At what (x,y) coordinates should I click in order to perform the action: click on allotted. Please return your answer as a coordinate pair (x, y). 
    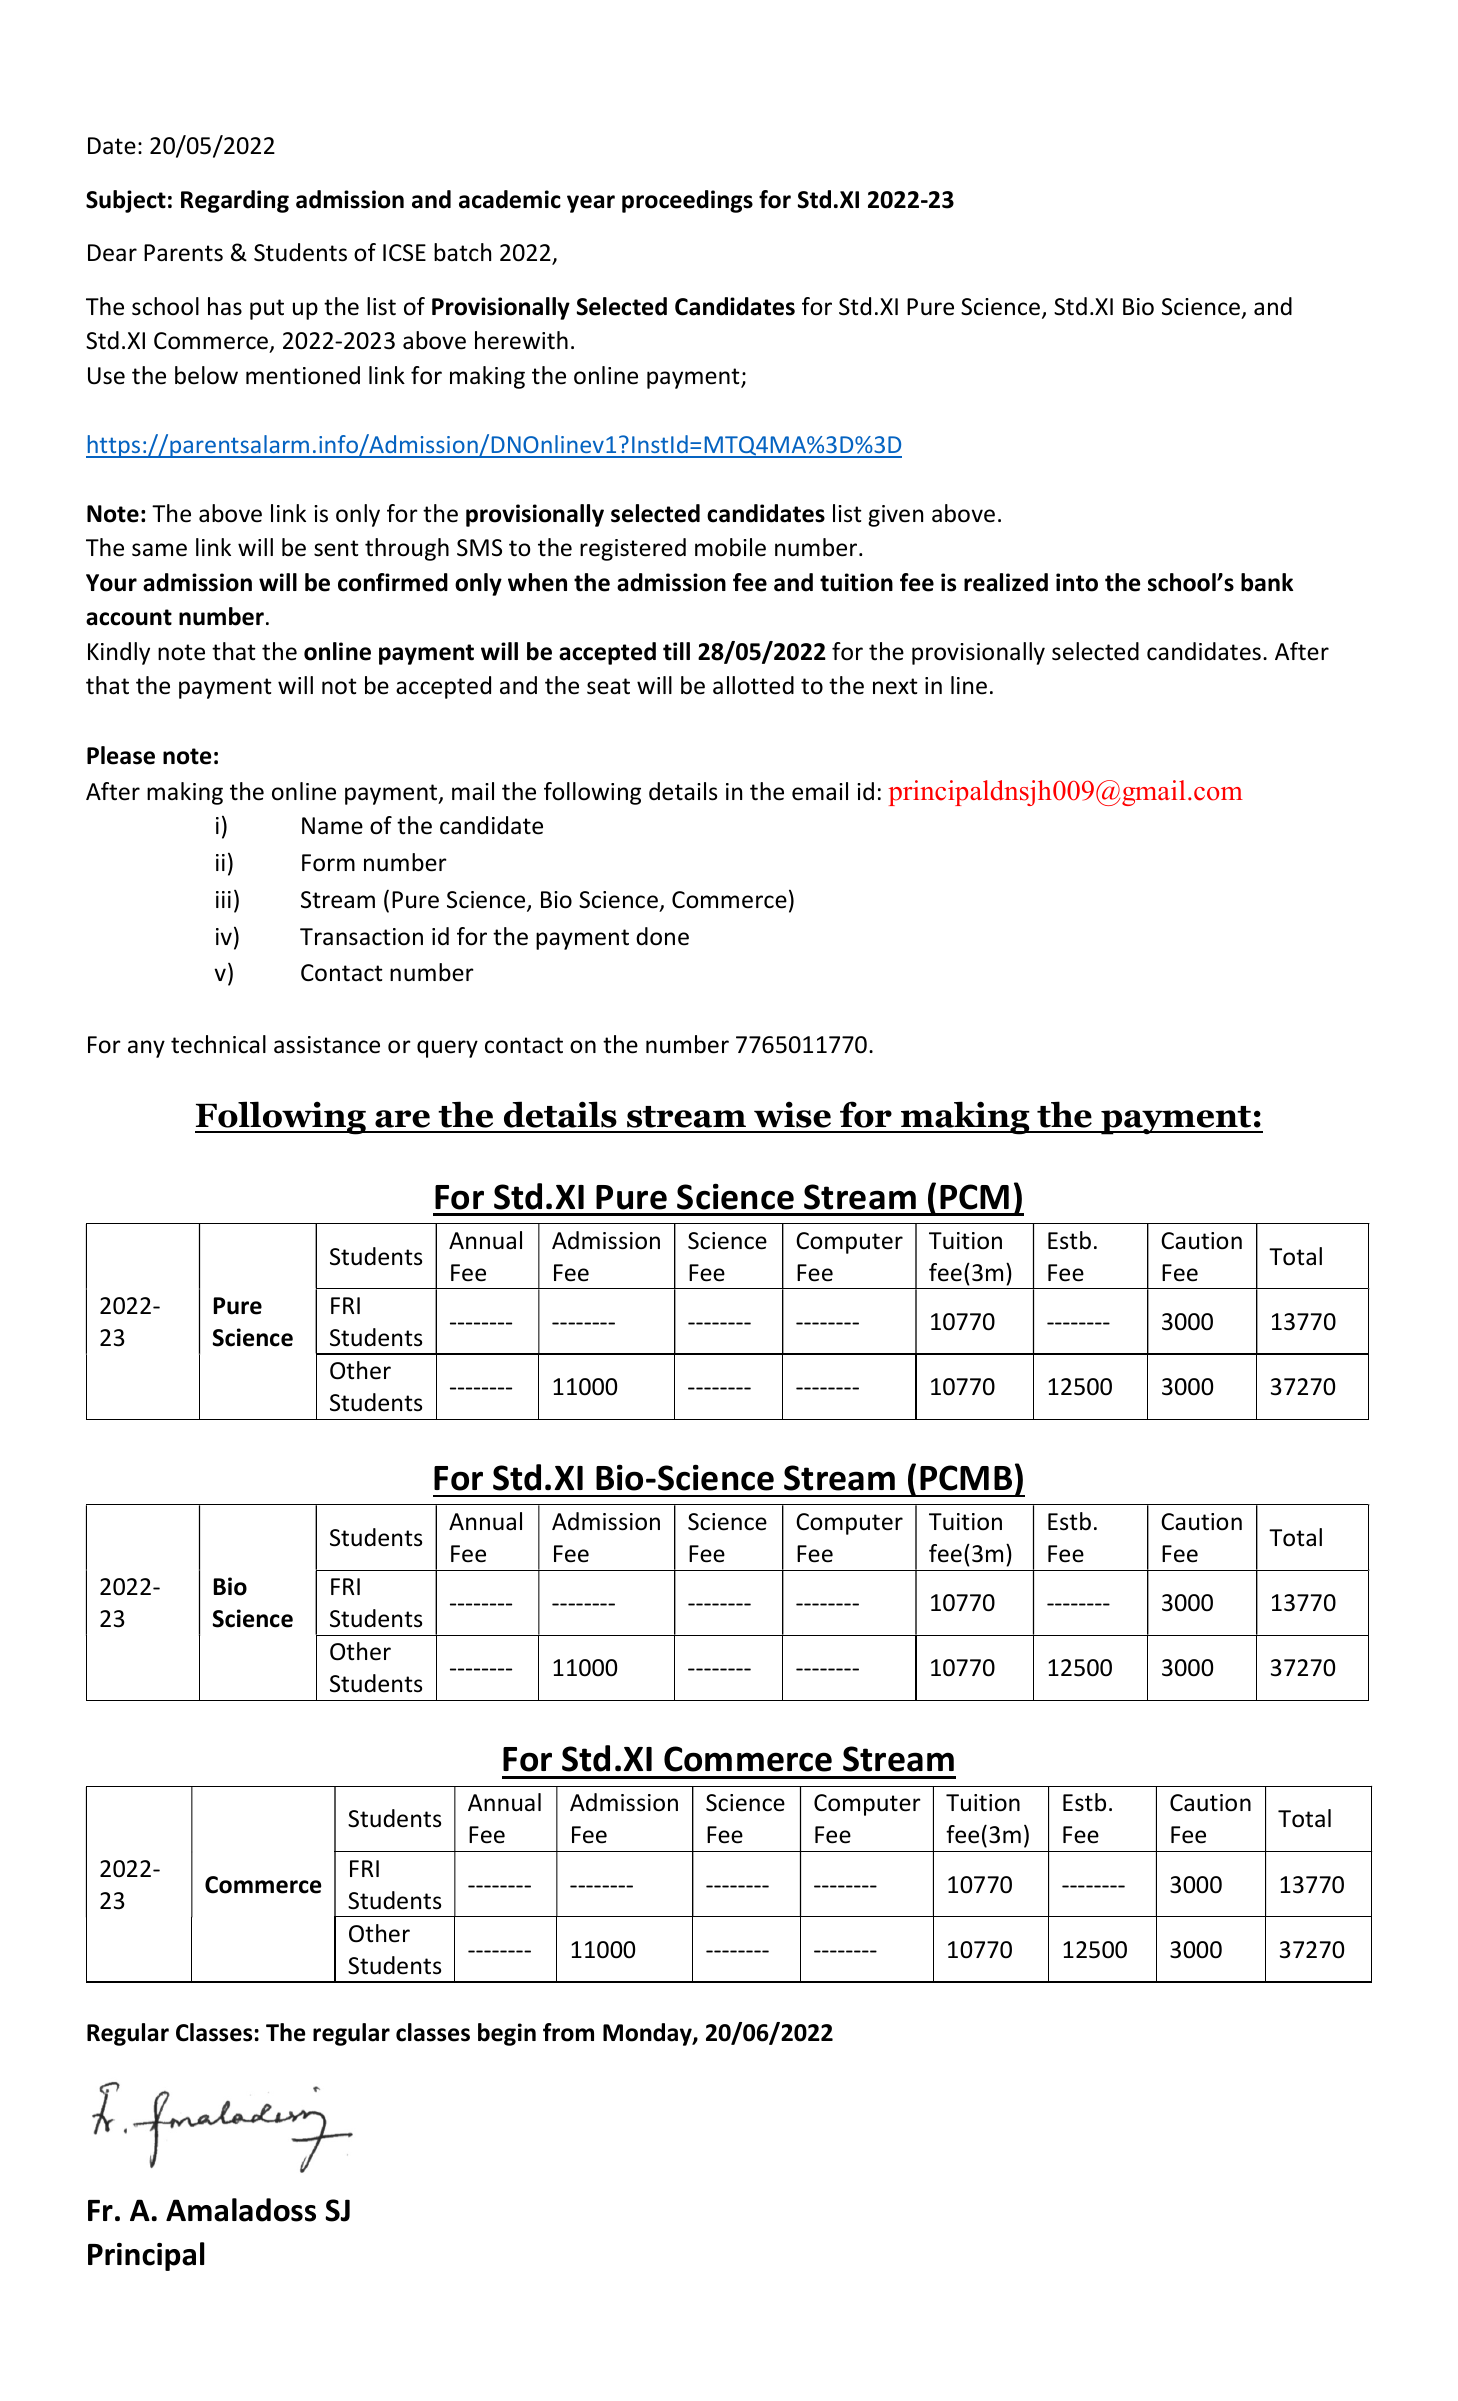
    Looking at the image, I should click on (753, 685).
